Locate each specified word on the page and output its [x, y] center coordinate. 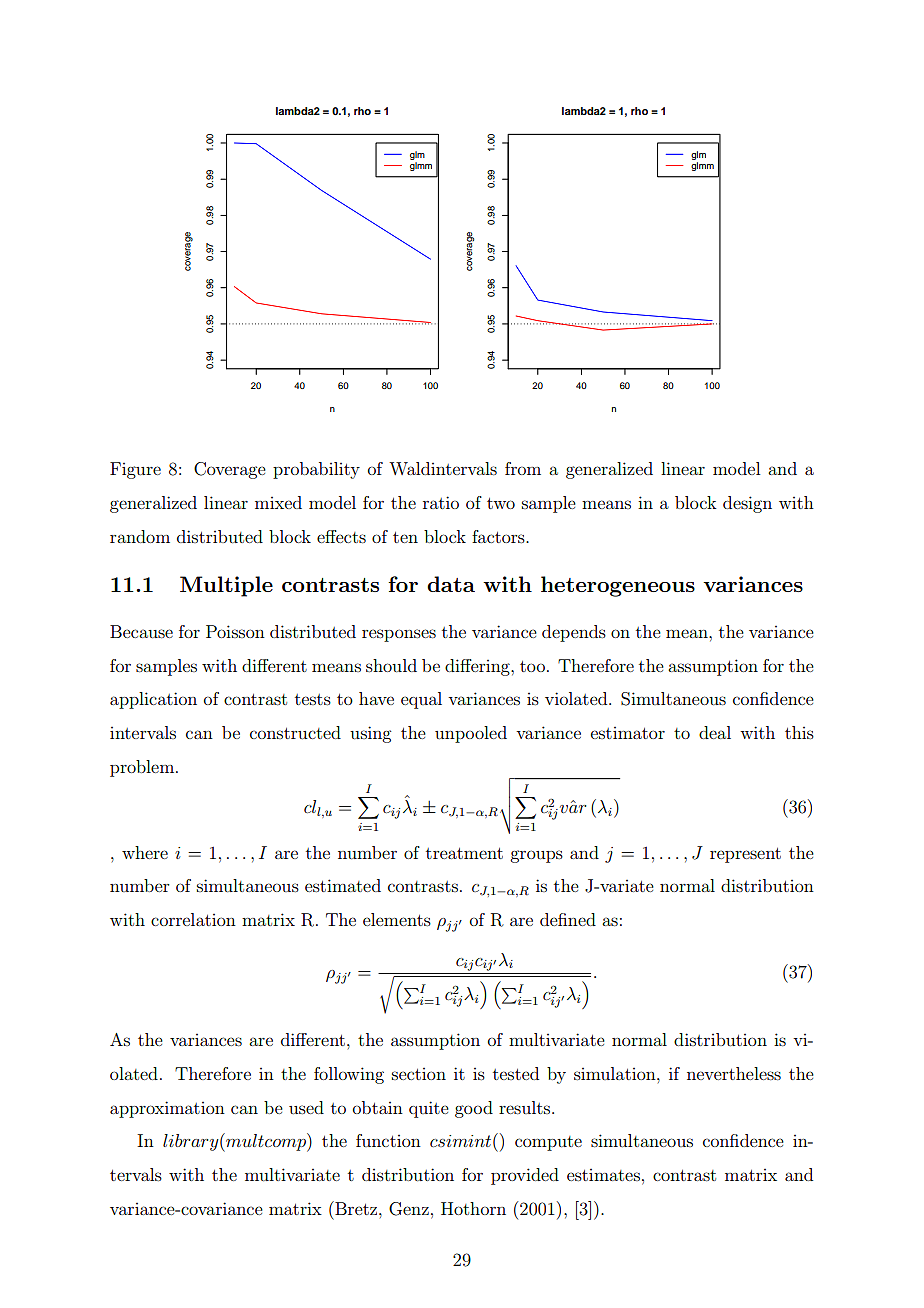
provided [525, 1176]
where [145, 852]
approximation [167, 1109]
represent [745, 855]
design [747, 504]
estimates [603, 1175]
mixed [278, 502]
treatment [464, 853]
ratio [441, 502]
